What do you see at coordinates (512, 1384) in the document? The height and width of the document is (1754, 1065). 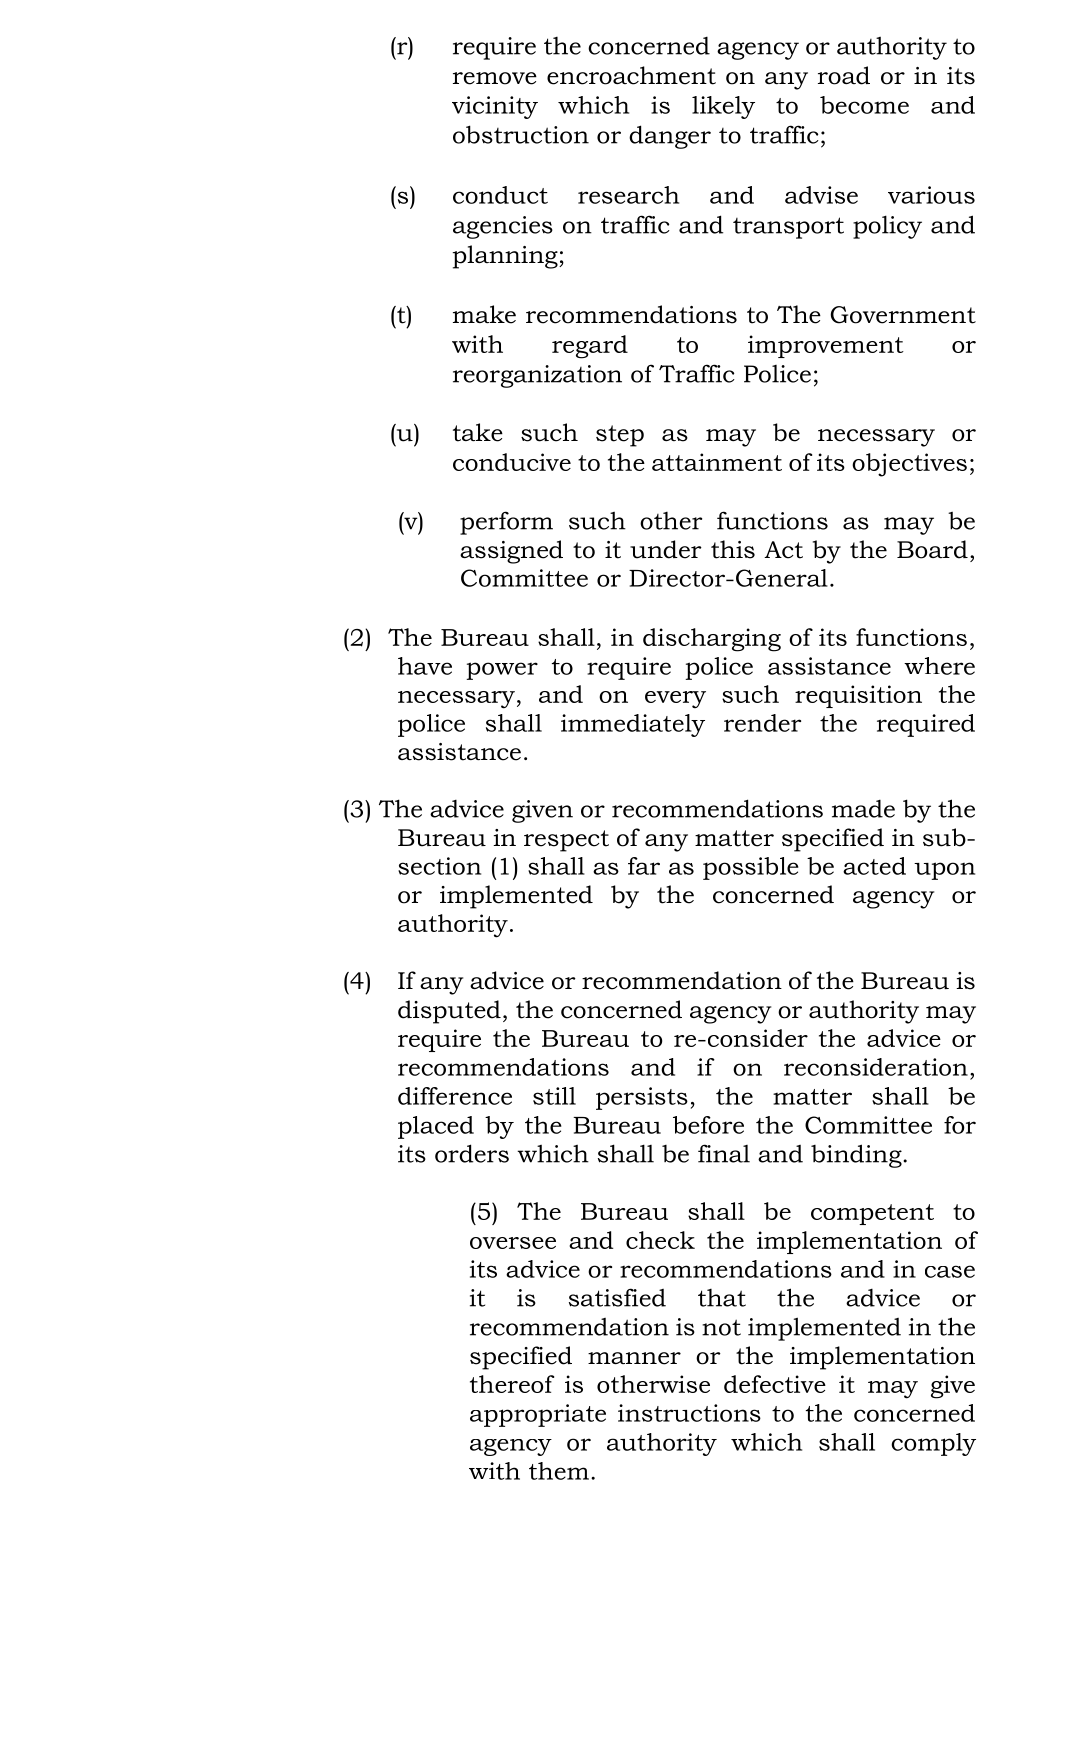 I see `thereof` at bounding box center [512, 1384].
